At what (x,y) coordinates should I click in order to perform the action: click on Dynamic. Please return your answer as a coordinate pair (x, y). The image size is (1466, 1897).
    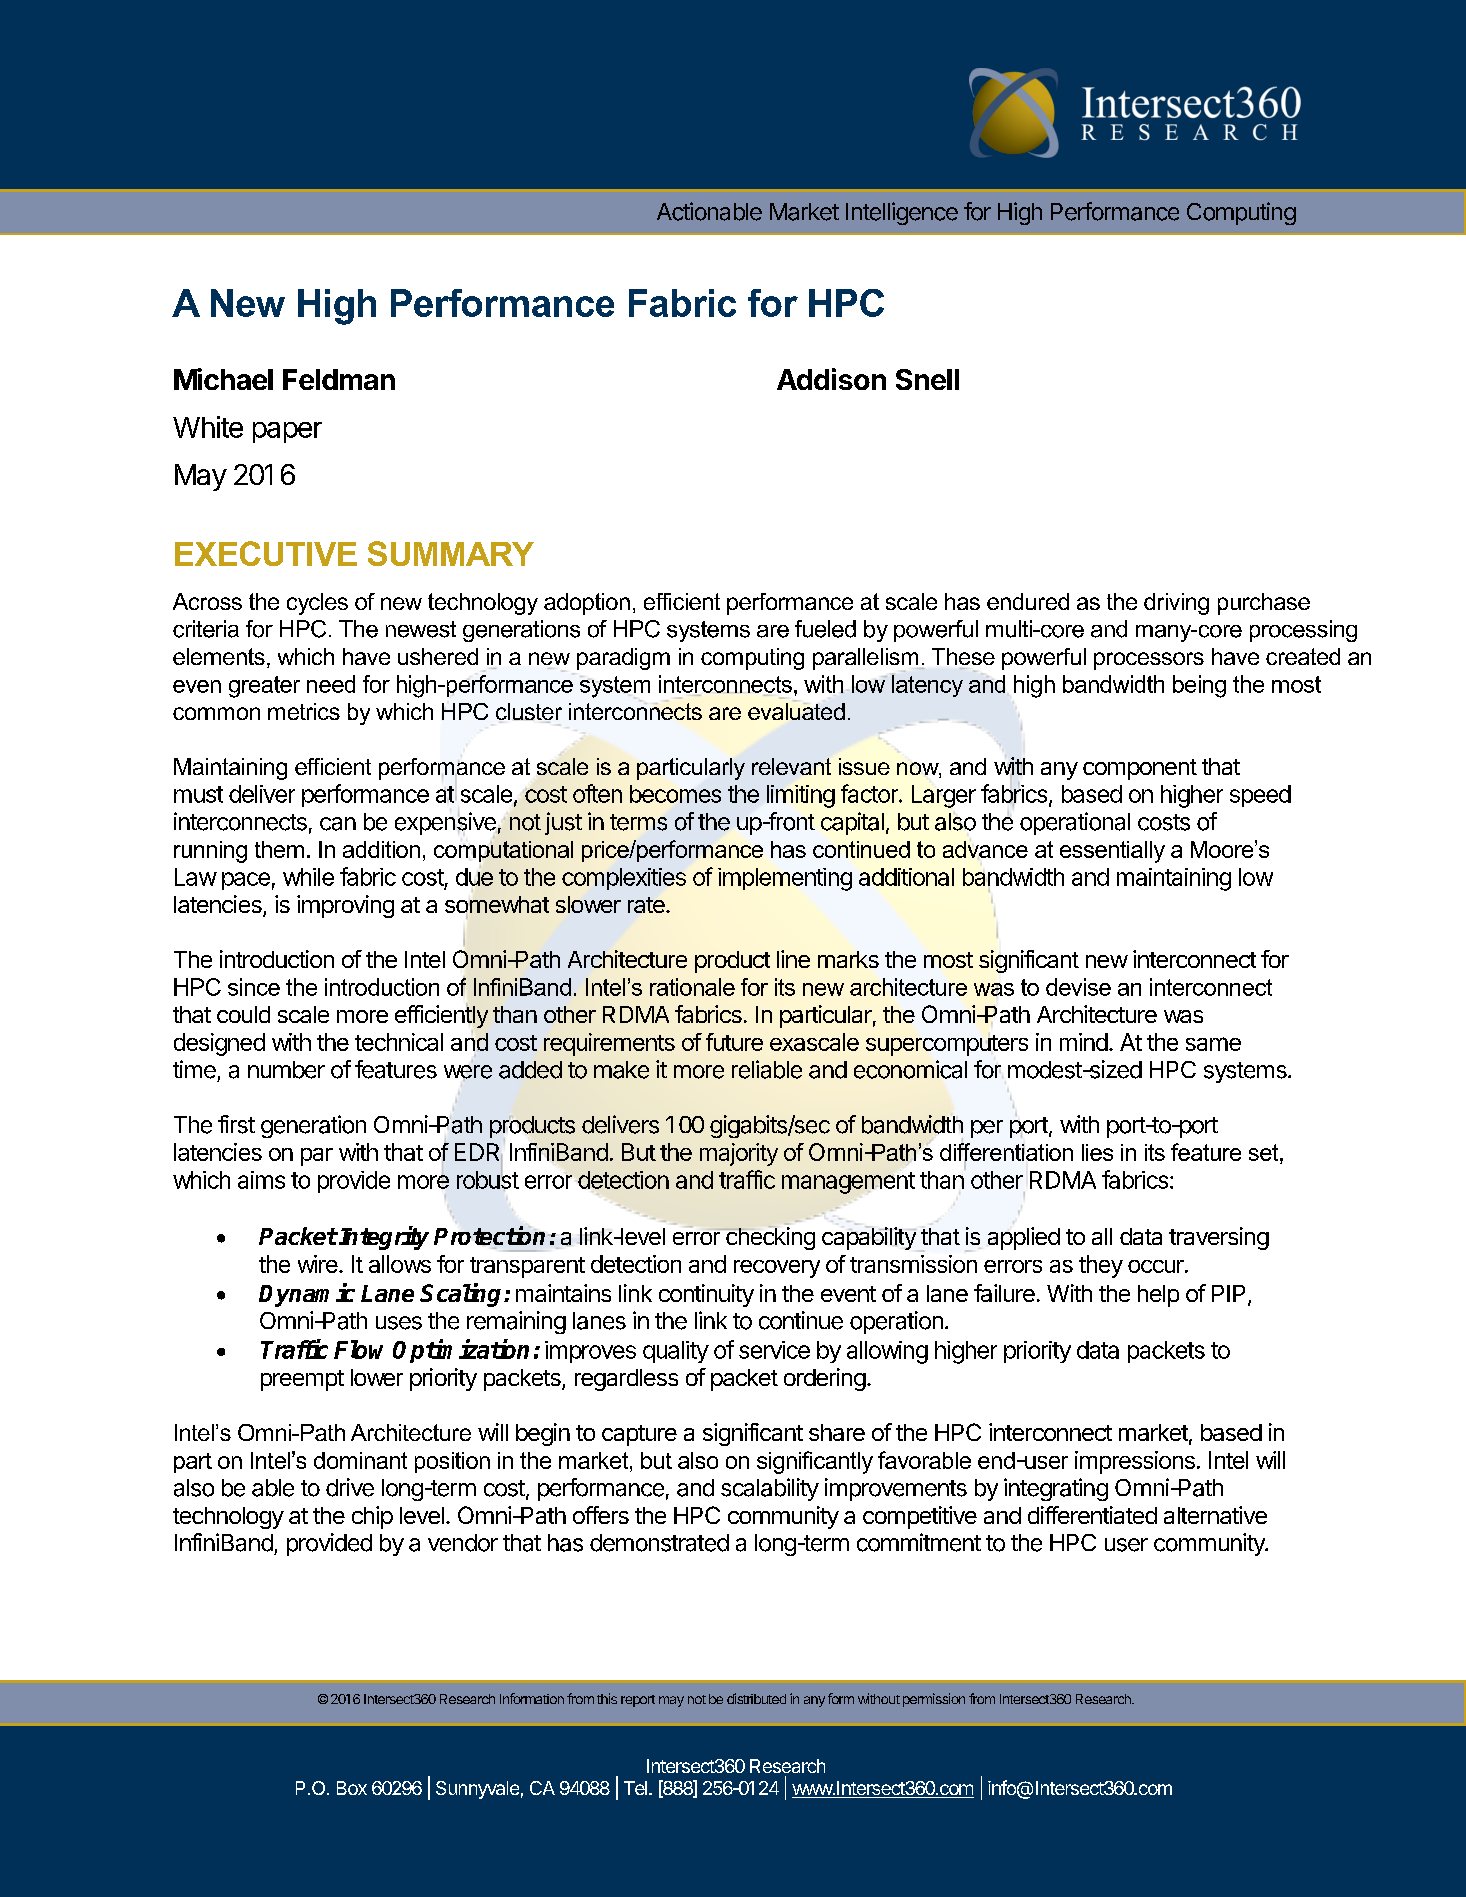
    Looking at the image, I should click on (307, 1295).
